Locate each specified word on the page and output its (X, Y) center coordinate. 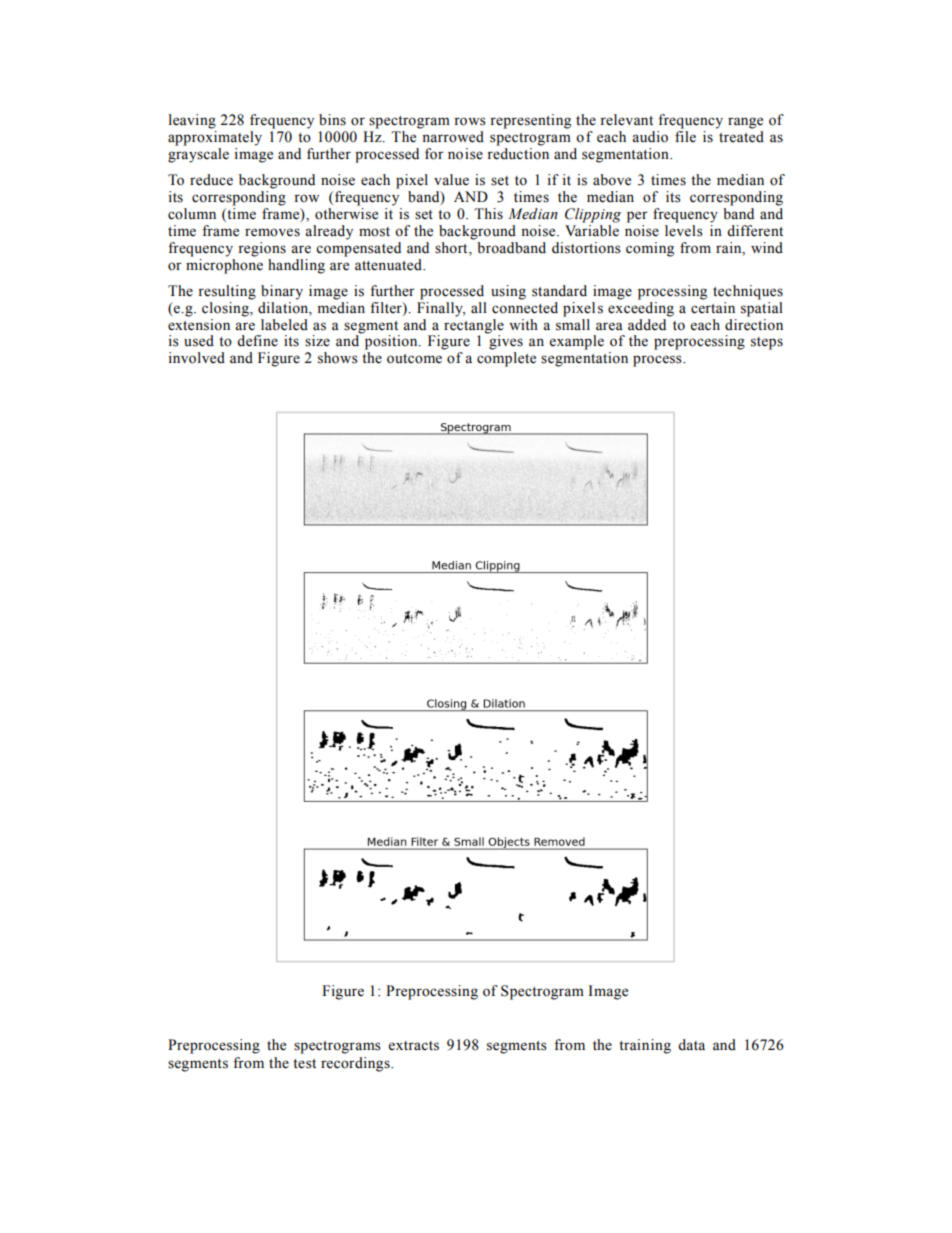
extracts (414, 1046)
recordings (356, 1064)
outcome (414, 359)
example (577, 342)
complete (506, 359)
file (685, 137)
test (304, 1064)
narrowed (453, 137)
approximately (215, 138)
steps (767, 343)
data (691, 1045)
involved (196, 358)
